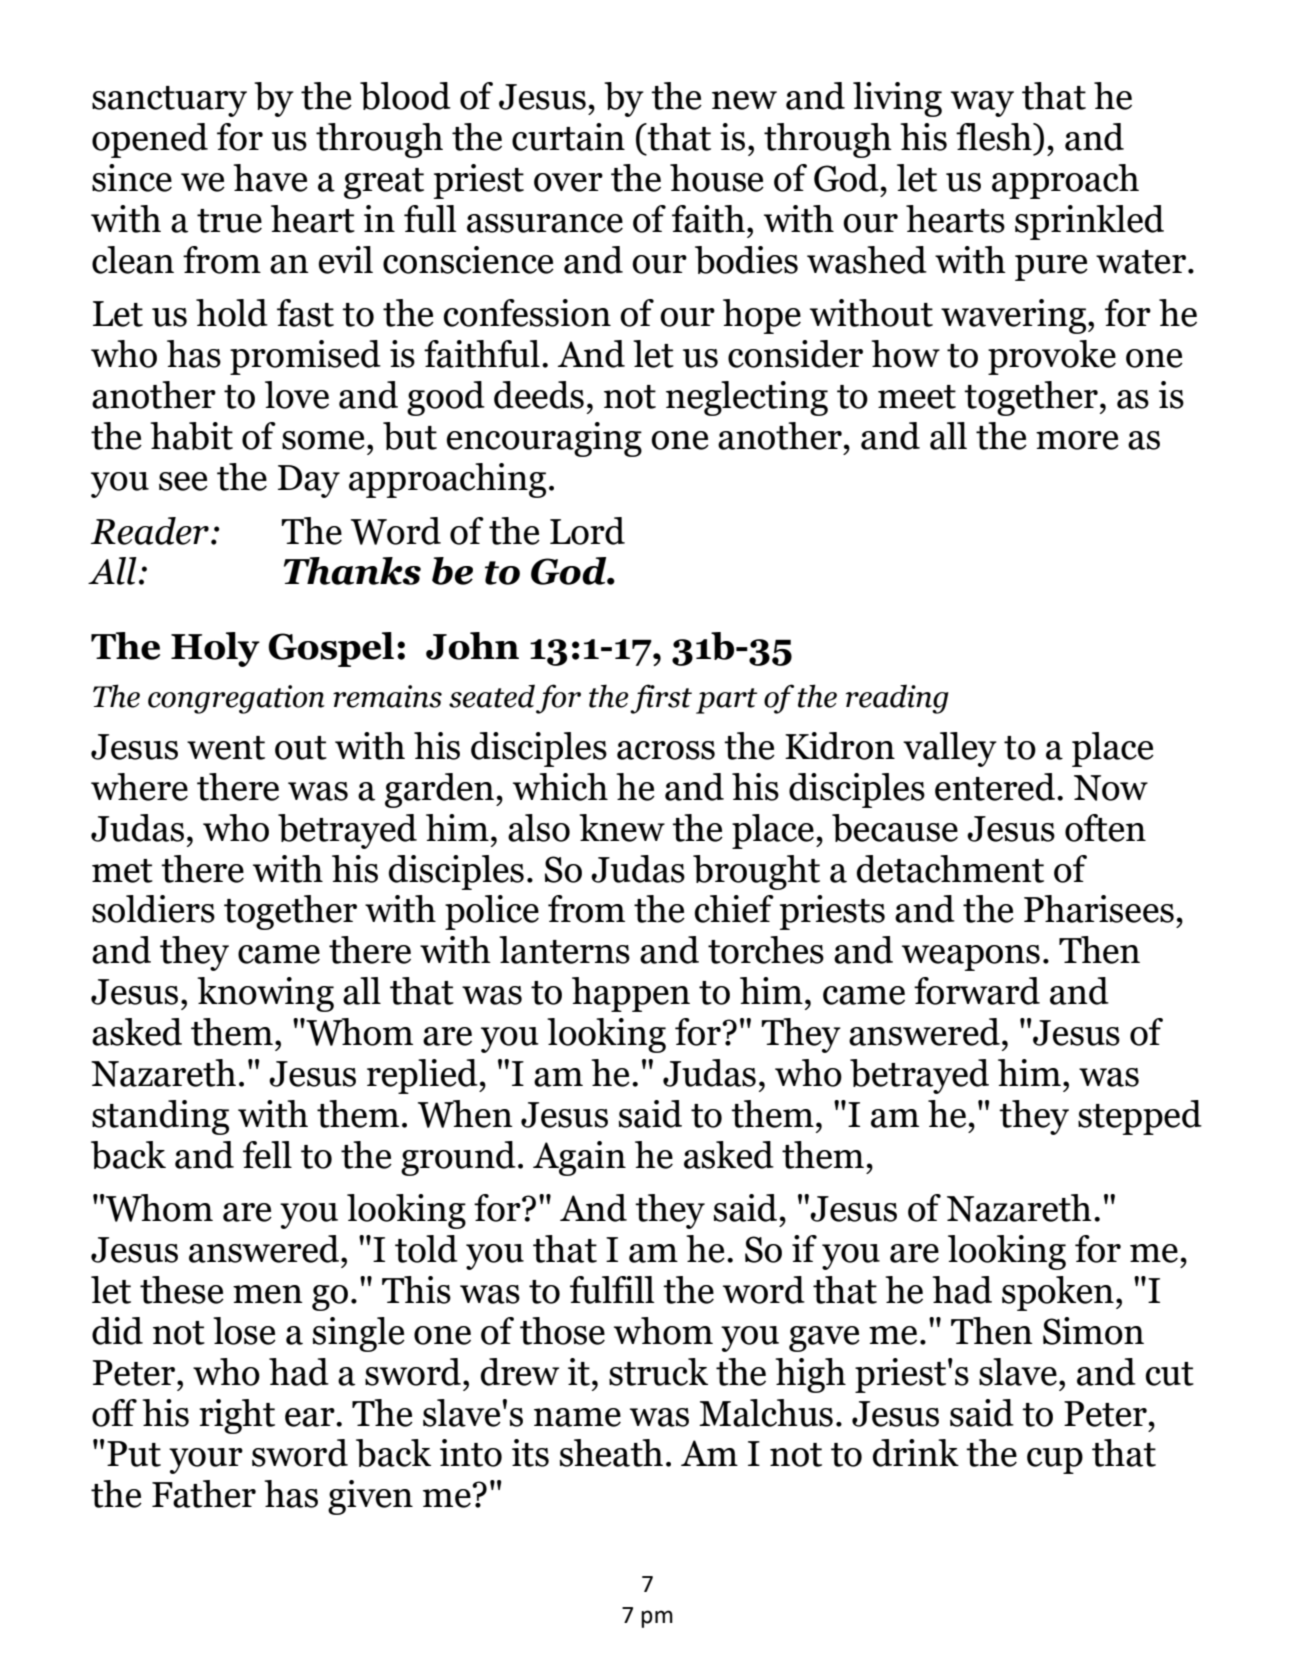 The width and height of the document is (1295, 1676). I want to click on flesh, so click(995, 137).
